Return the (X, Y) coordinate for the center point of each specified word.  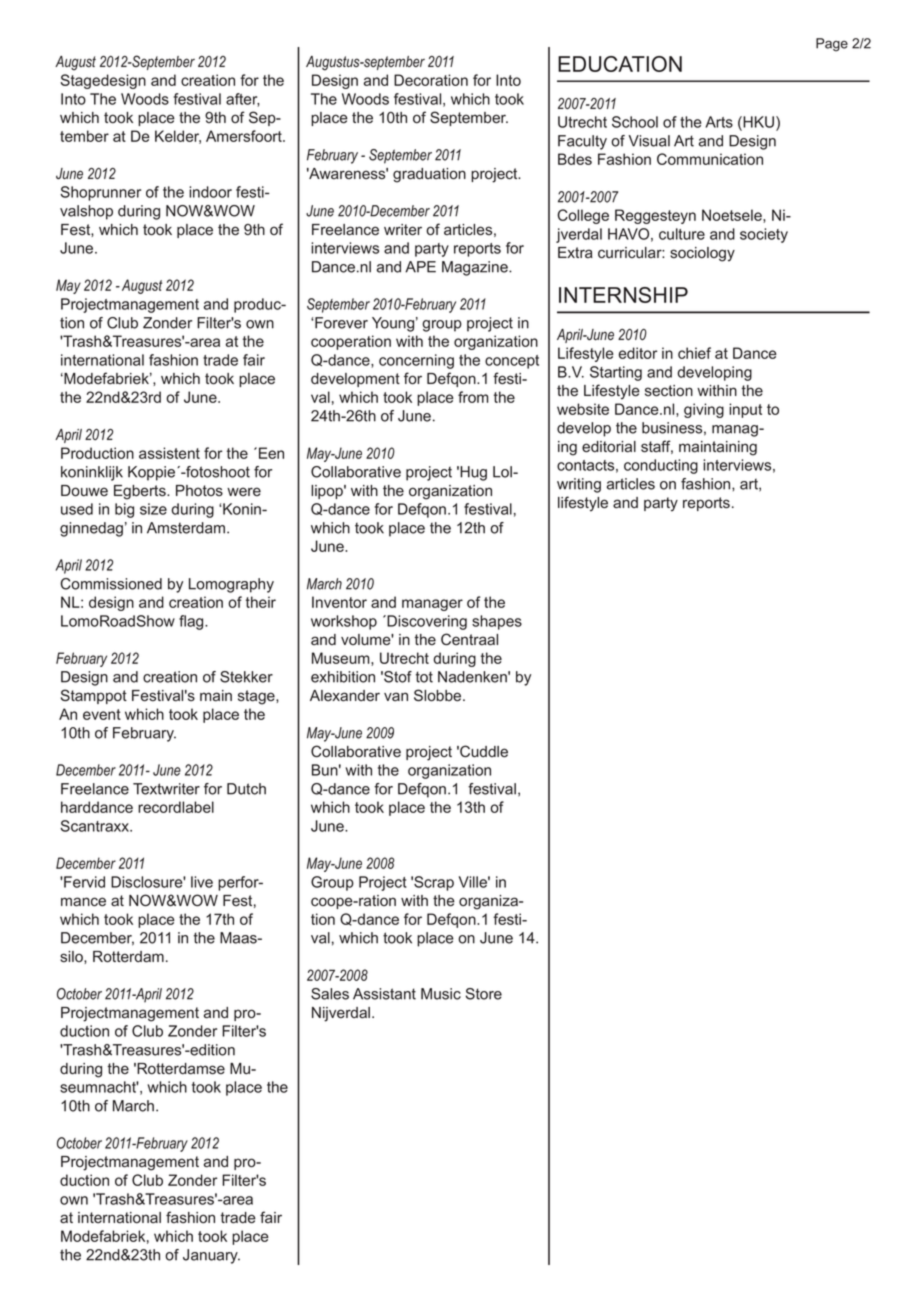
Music (441, 994)
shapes (497, 622)
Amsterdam (187, 528)
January (211, 1256)
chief (694, 353)
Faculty (582, 142)
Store (484, 994)
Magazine (476, 268)
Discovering (426, 622)
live (202, 882)
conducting (661, 466)
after (243, 100)
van (396, 697)
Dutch (246, 789)
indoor (210, 192)
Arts (719, 122)
